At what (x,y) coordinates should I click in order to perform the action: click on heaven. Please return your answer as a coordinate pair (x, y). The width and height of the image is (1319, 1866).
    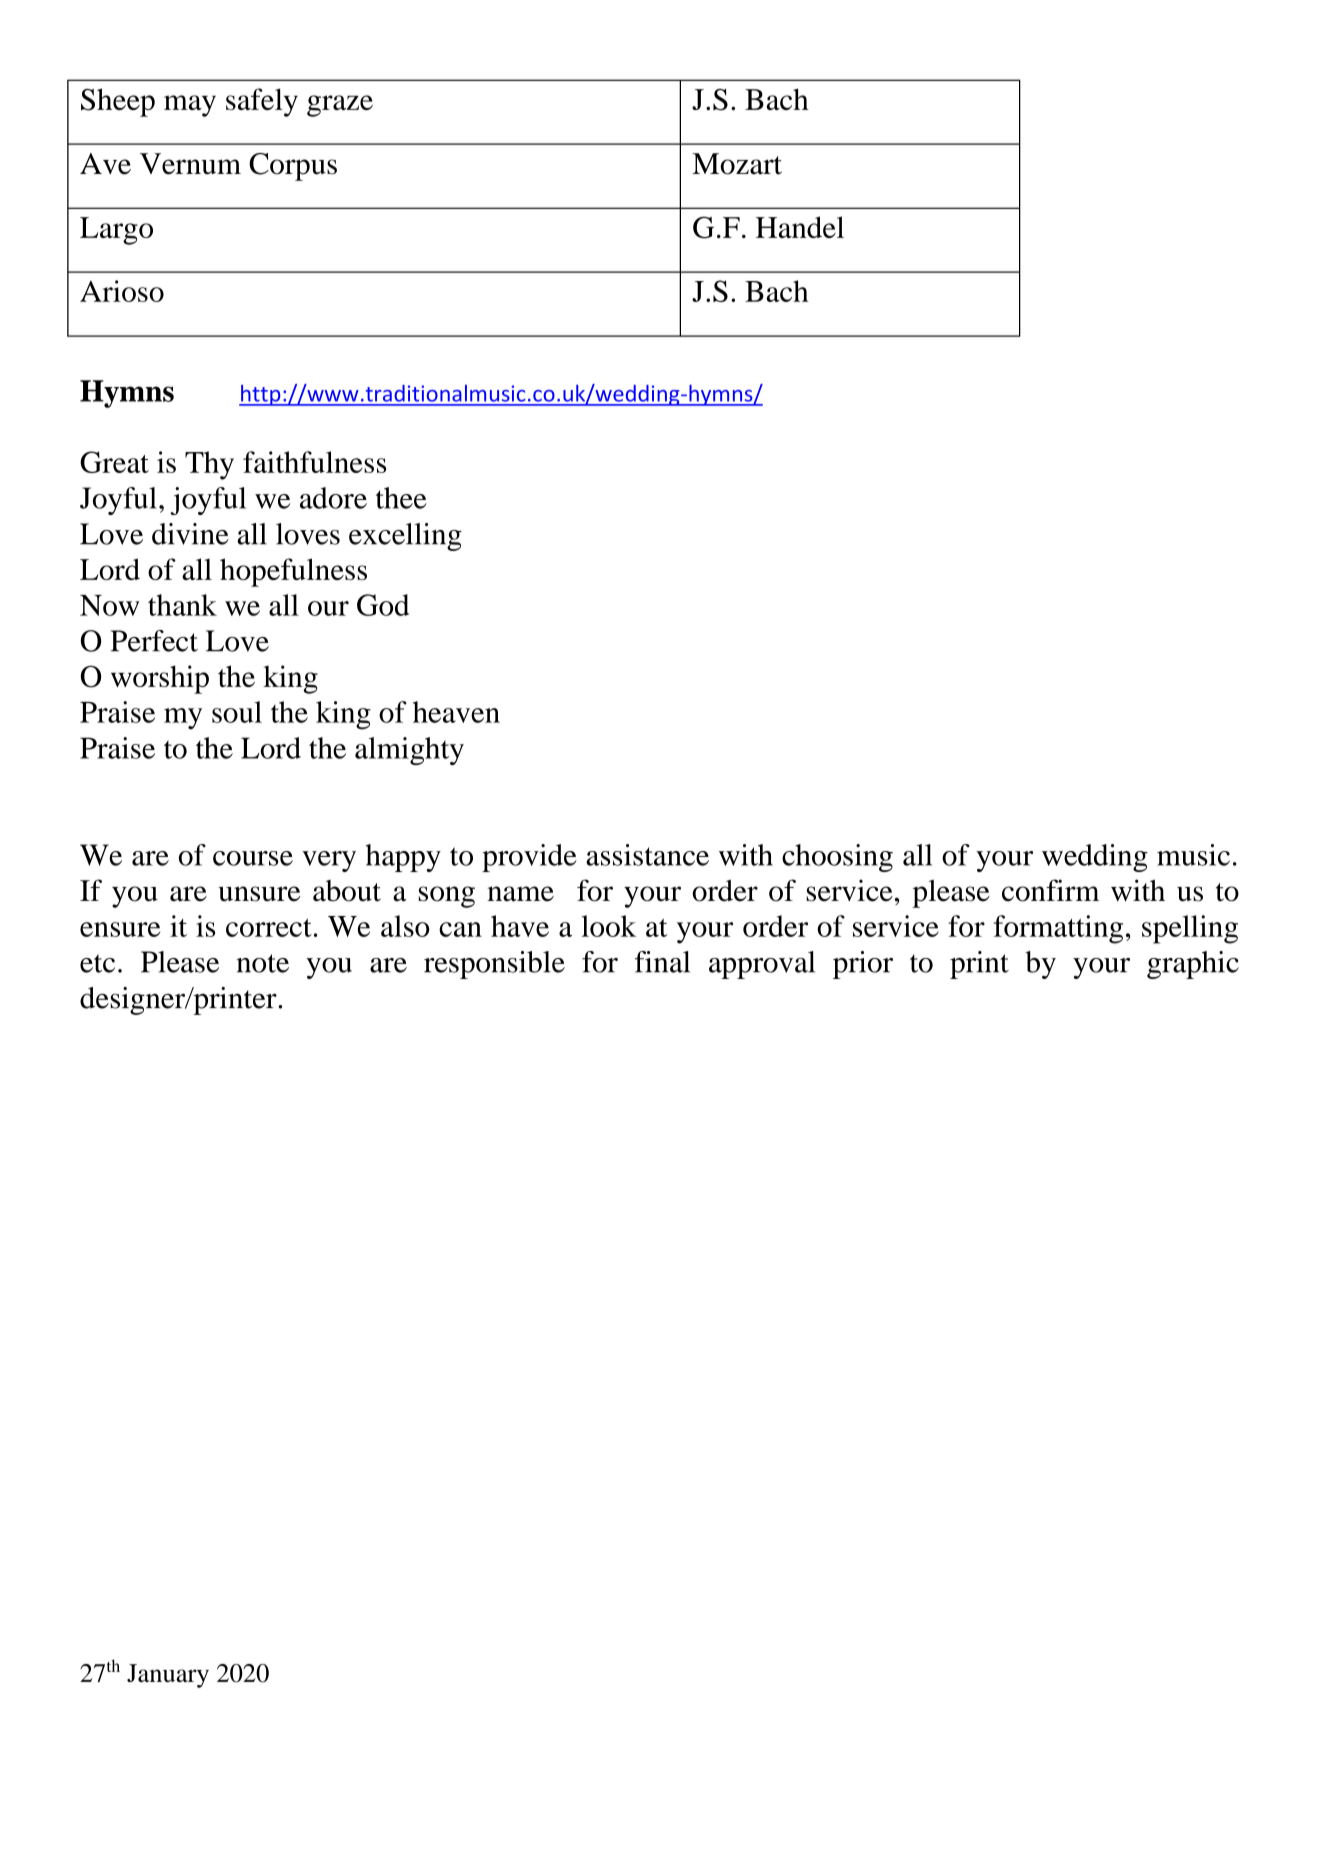
    Looking at the image, I should click on (456, 712).
